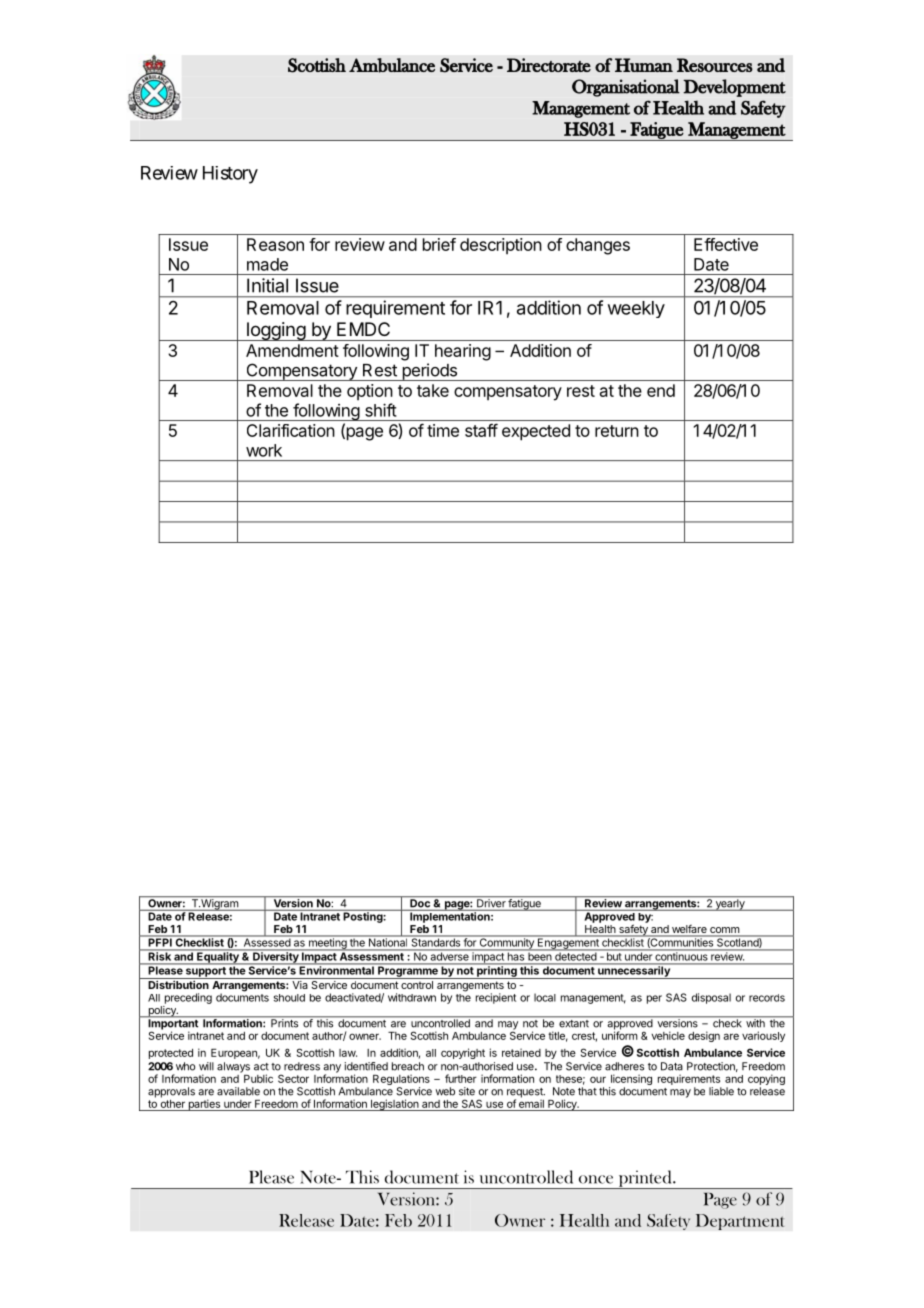 The image size is (924, 1308). Describe the element at coordinates (408, 971) in the image. I see `Programme` at that location.
